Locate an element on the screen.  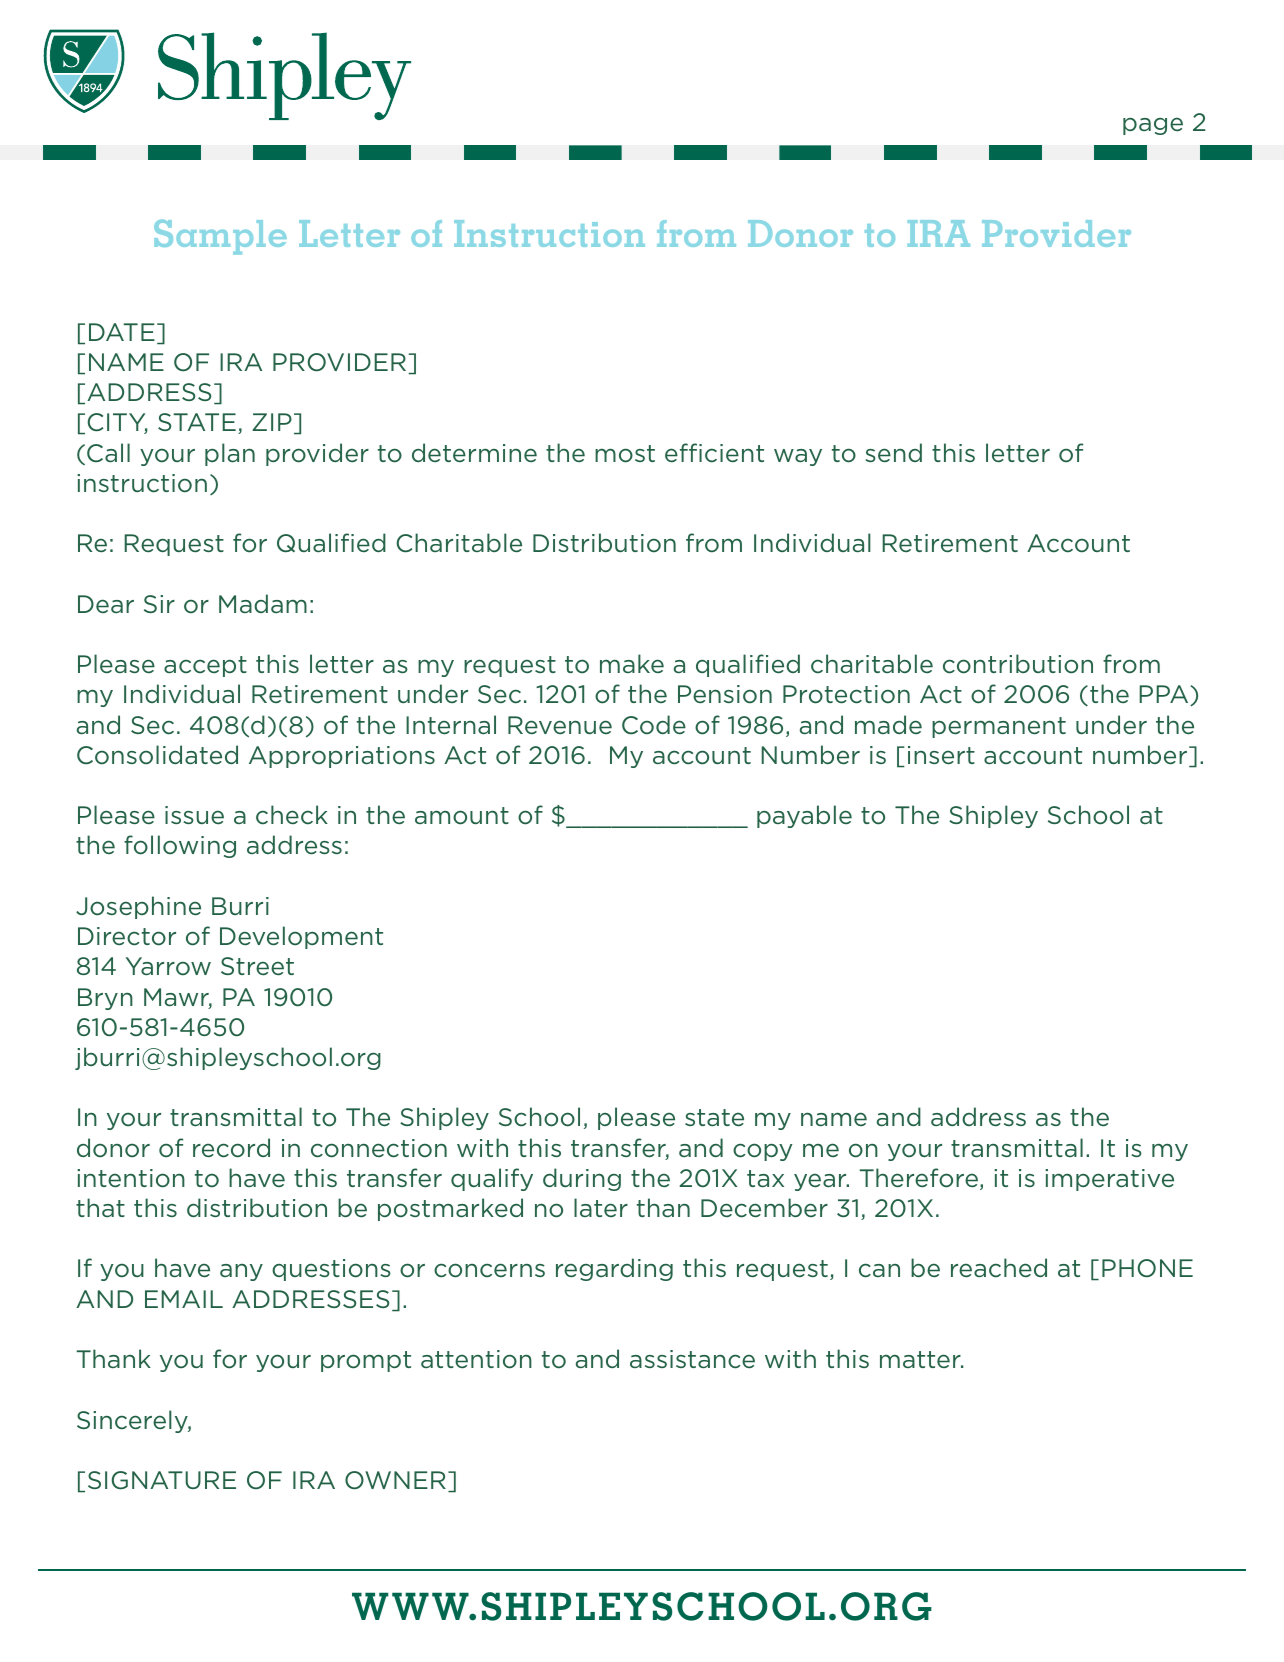
SIGNATURE is located at coordinates (162, 1480).
